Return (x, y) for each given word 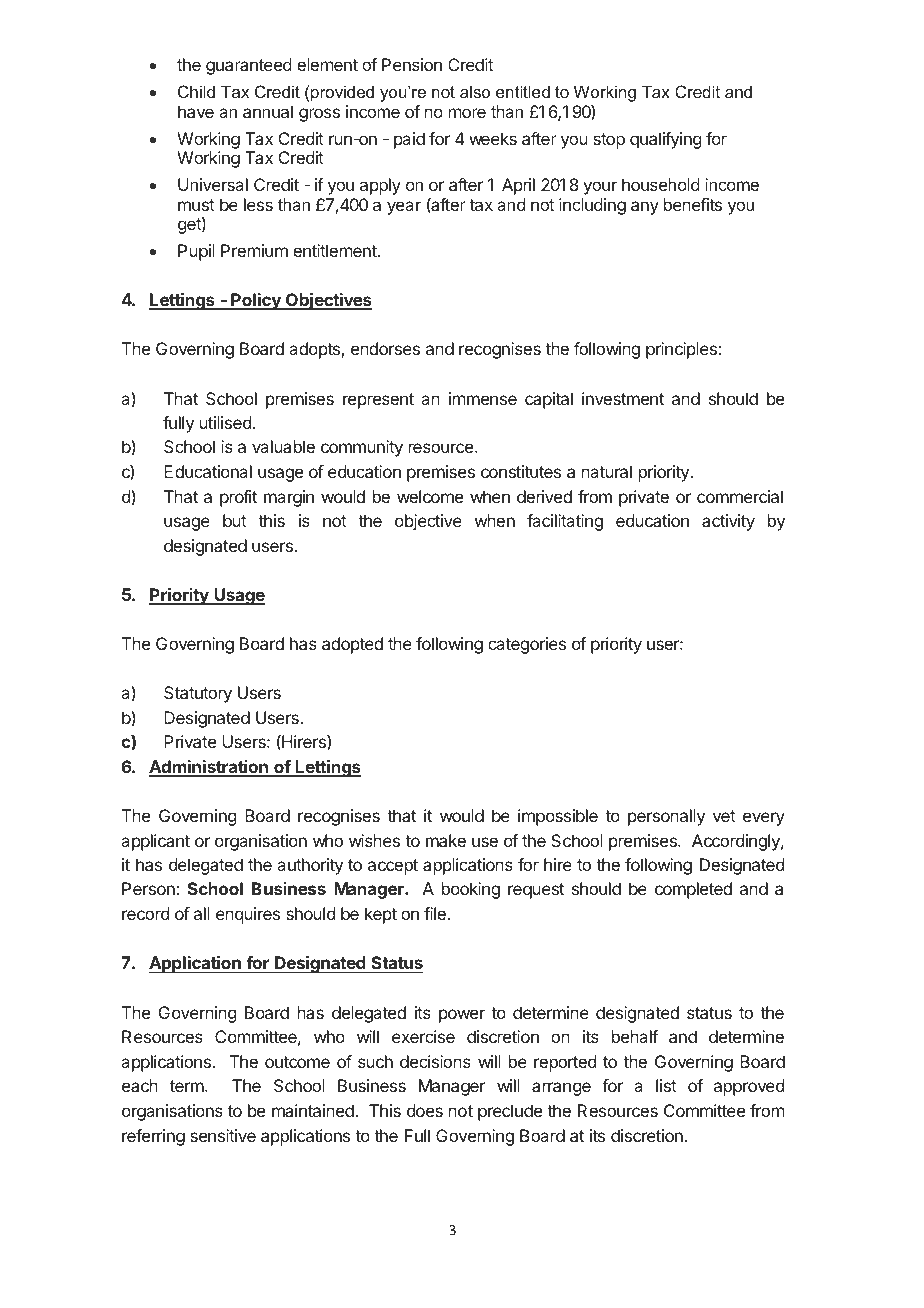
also (475, 91)
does (425, 1110)
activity (728, 522)
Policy (256, 301)
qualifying (665, 140)
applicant (155, 842)
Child (196, 91)
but (235, 520)
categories (527, 645)
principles (681, 350)
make (446, 840)
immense (483, 398)
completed (693, 890)
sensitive (223, 1135)
